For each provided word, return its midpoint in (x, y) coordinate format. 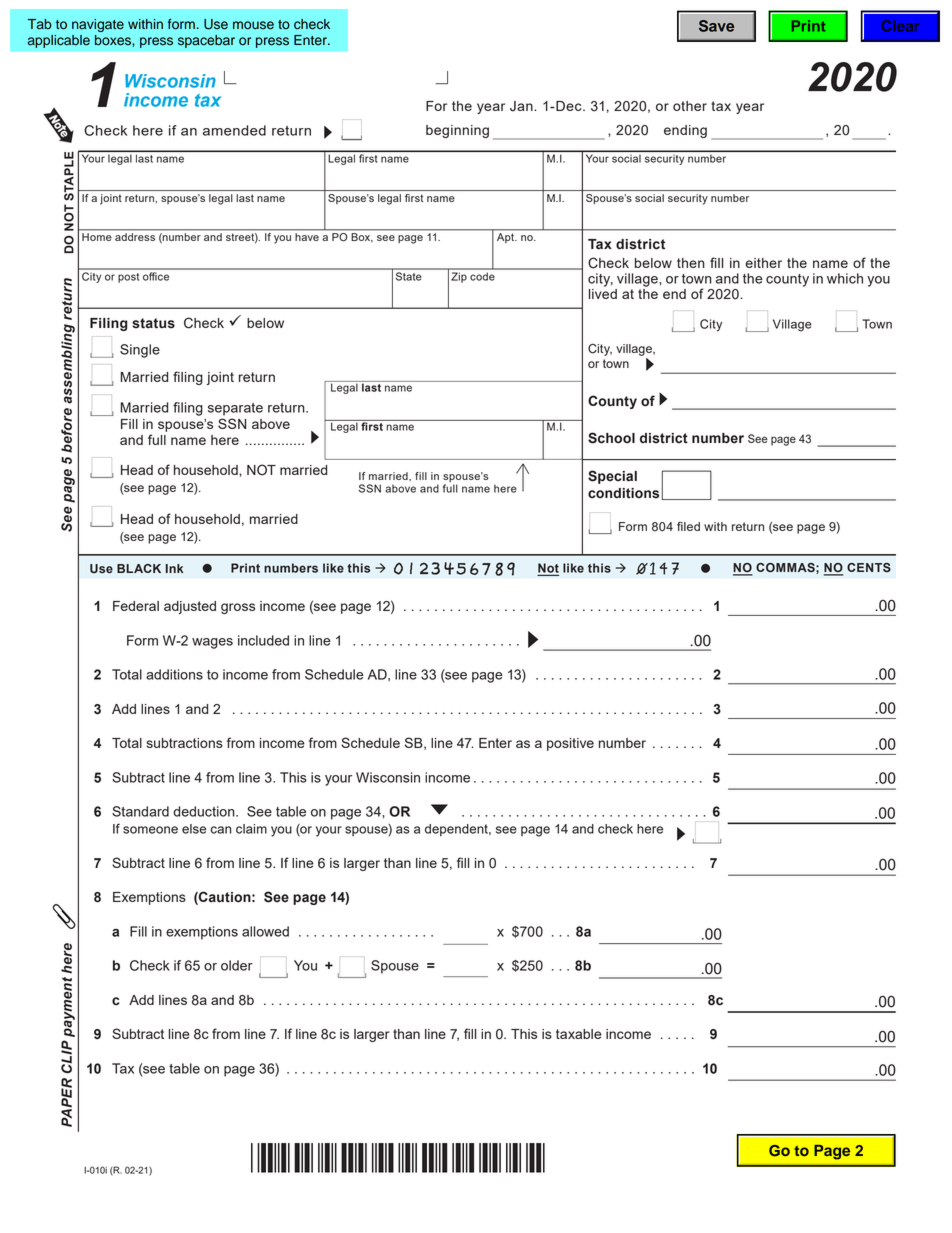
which (845, 278)
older (237, 965)
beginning (457, 131)
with (715, 526)
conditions (623, 493)
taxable (579, 1034)
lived (603, 292)
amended (234, 130)
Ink (174, 568)
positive (570, 744)
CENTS (869, 567)
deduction (205, 811)
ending (685, 131)
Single (140, 351)
